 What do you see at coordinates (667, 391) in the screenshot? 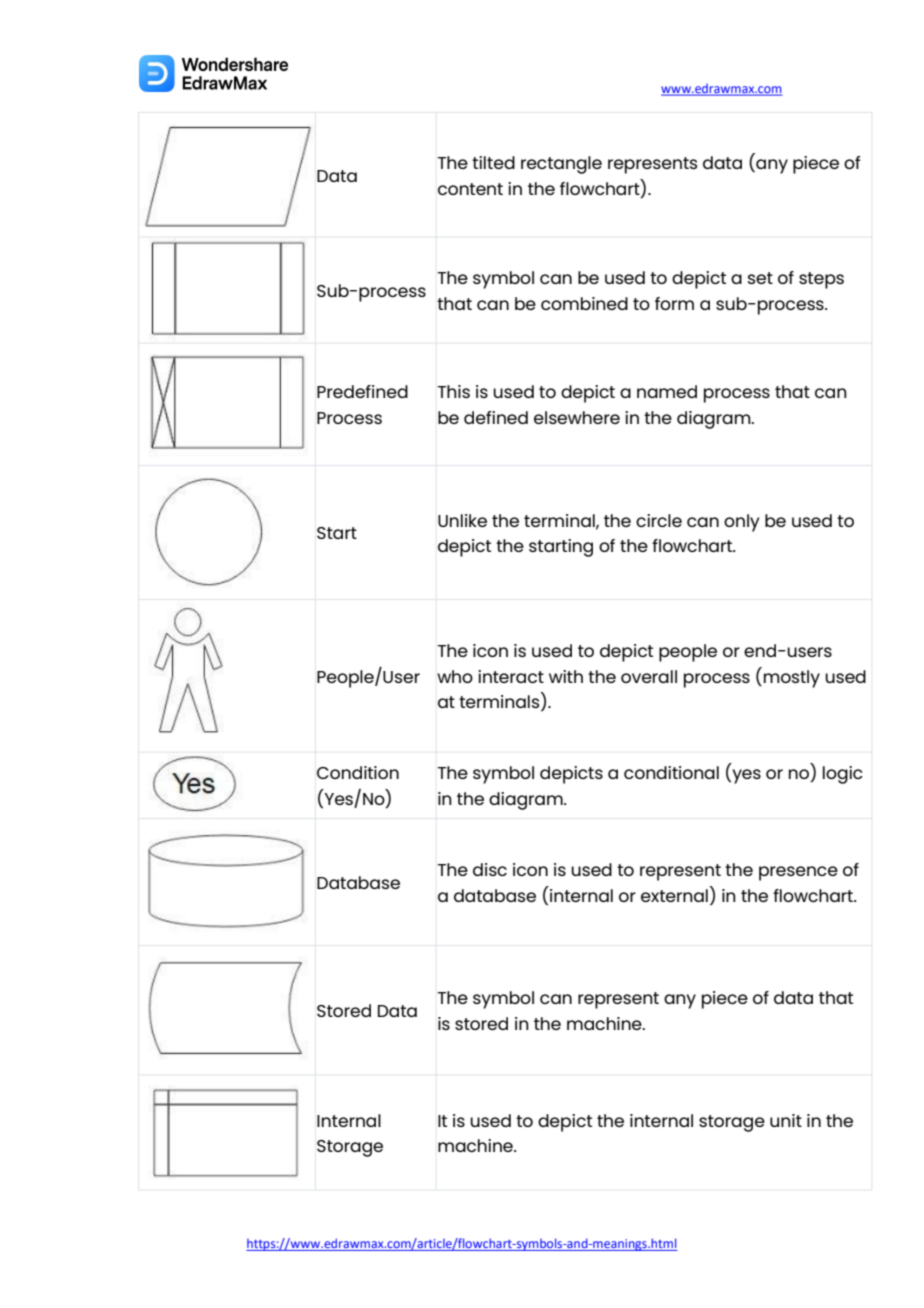
I see `named` at bounding box center [667, 391].
